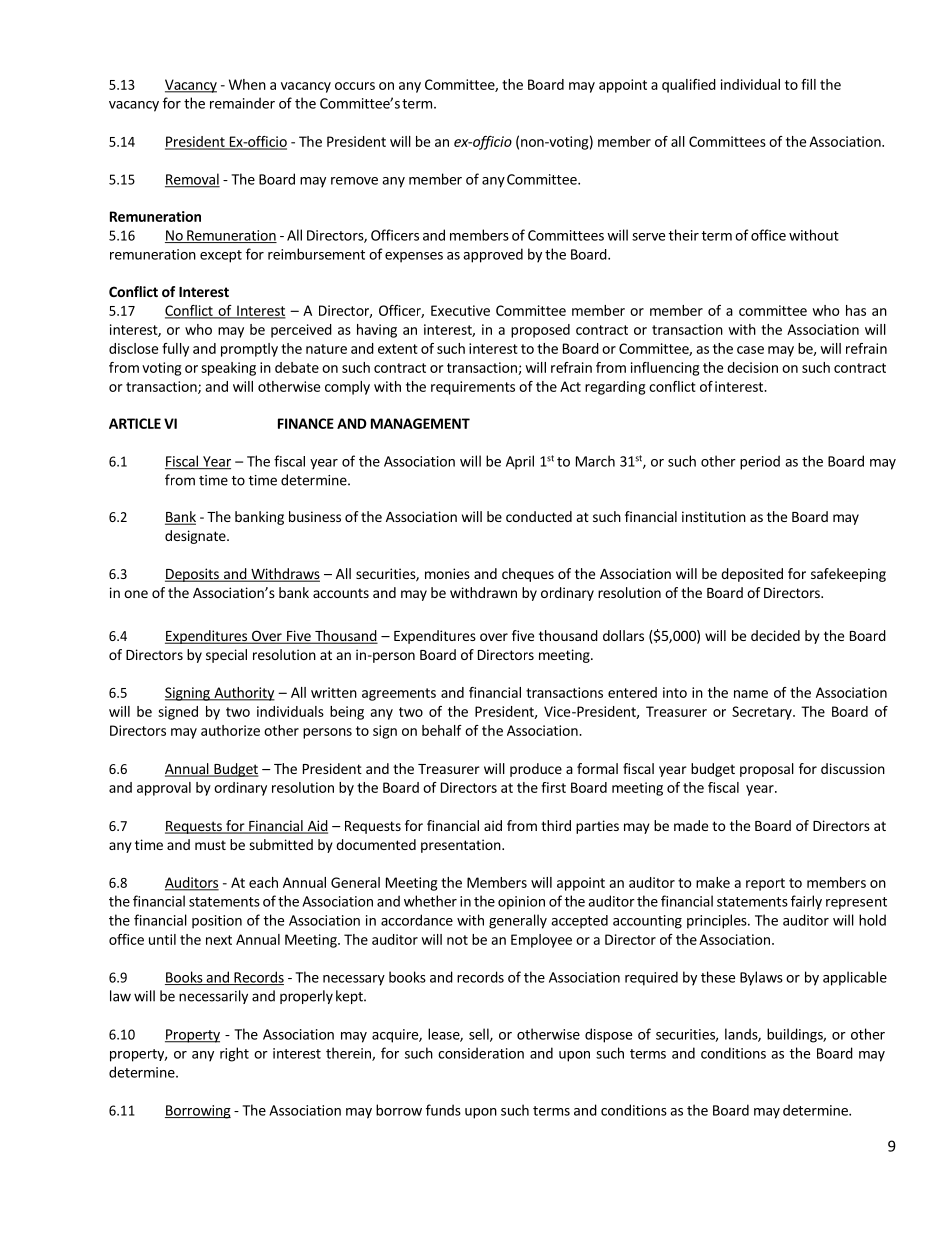 This screenshot has height=1233, width=952. I want to click on deposited, so click(752, 575).
